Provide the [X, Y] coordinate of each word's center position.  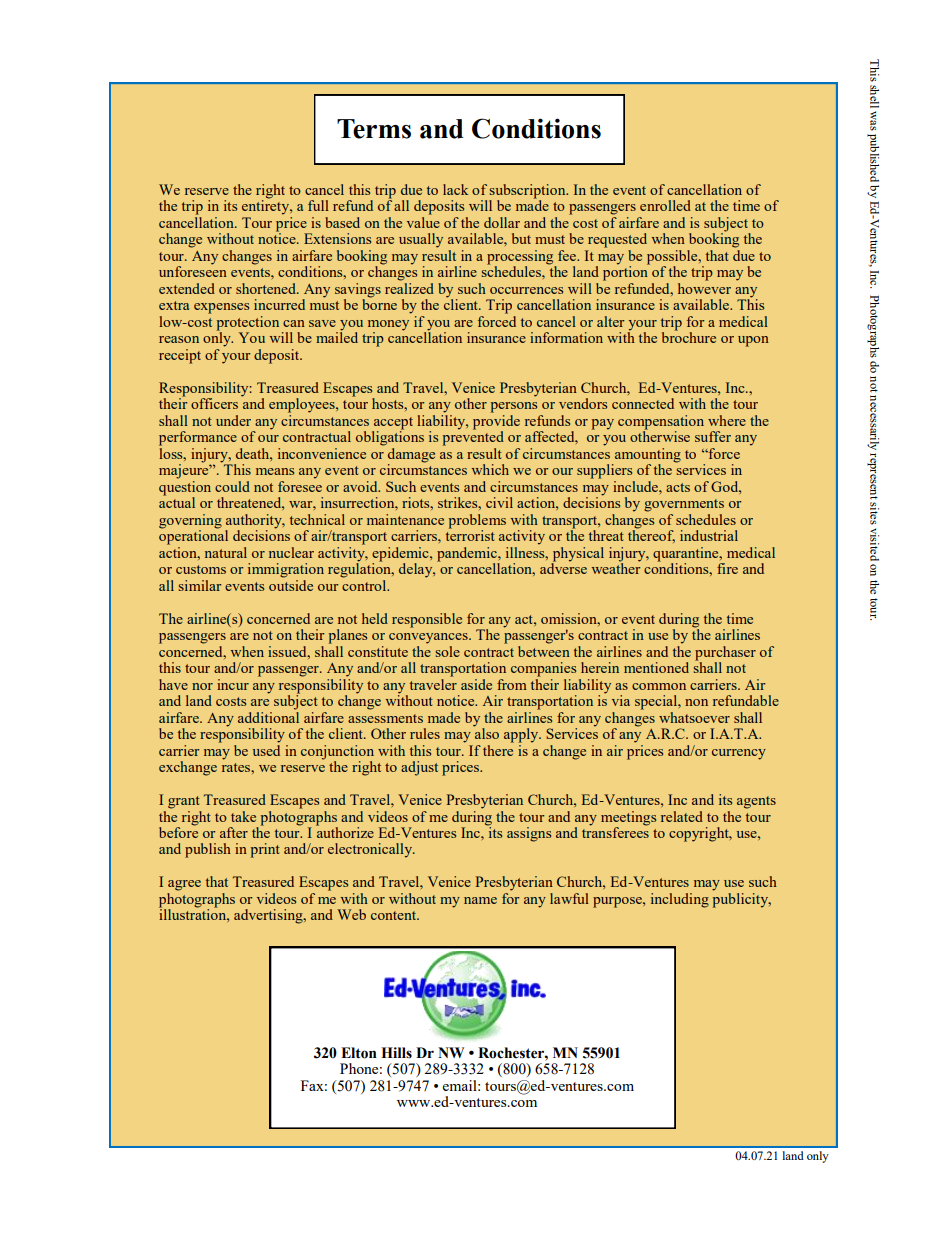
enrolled [665, 205]
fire [727, 568]
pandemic [468, 555]
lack [455, 189]
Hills [396, 1053]
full [318, 205]
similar [200, 585]
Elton [359, 1053]
